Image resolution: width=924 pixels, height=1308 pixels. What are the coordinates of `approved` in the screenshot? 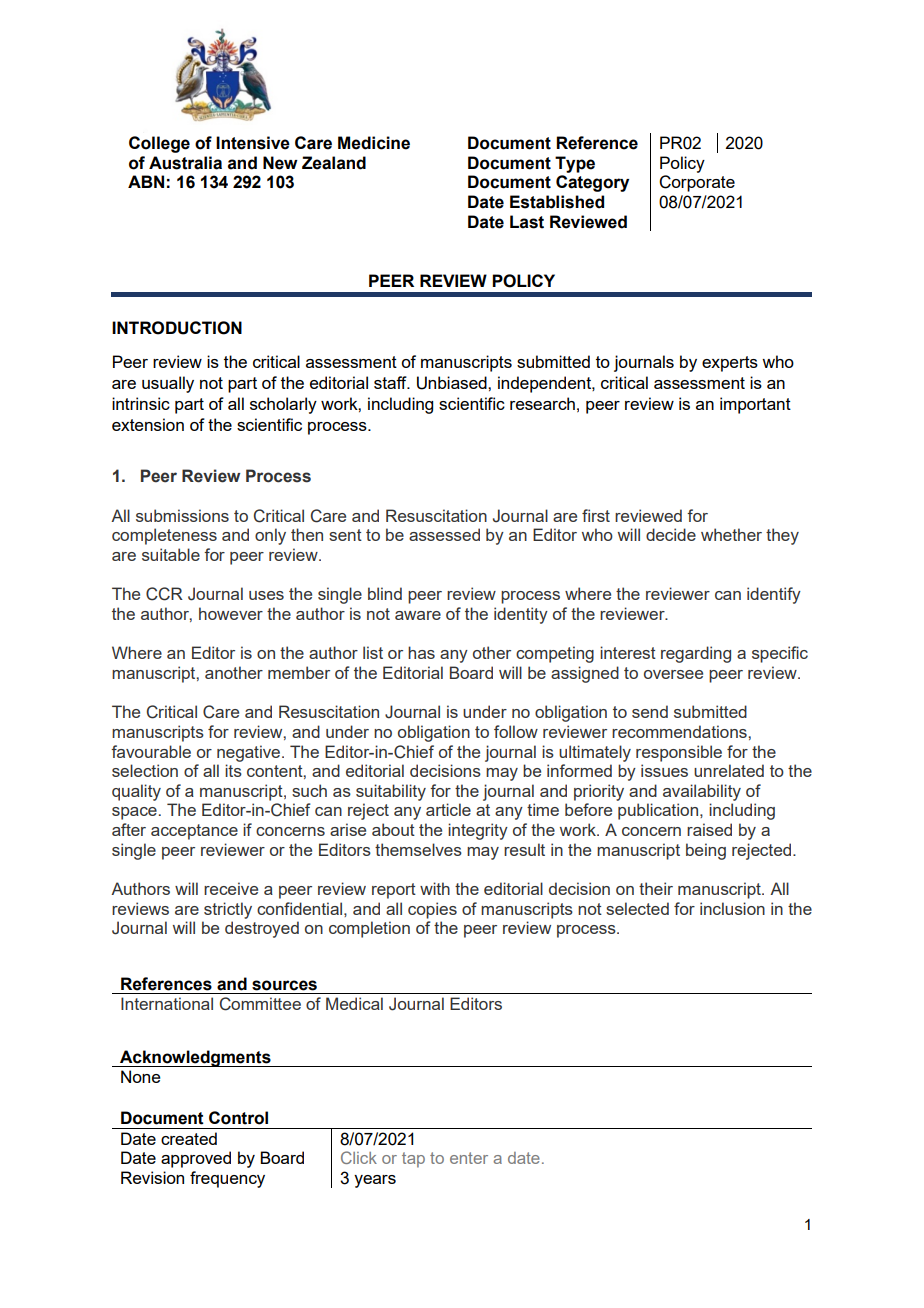 It's located at (196, 1159).
